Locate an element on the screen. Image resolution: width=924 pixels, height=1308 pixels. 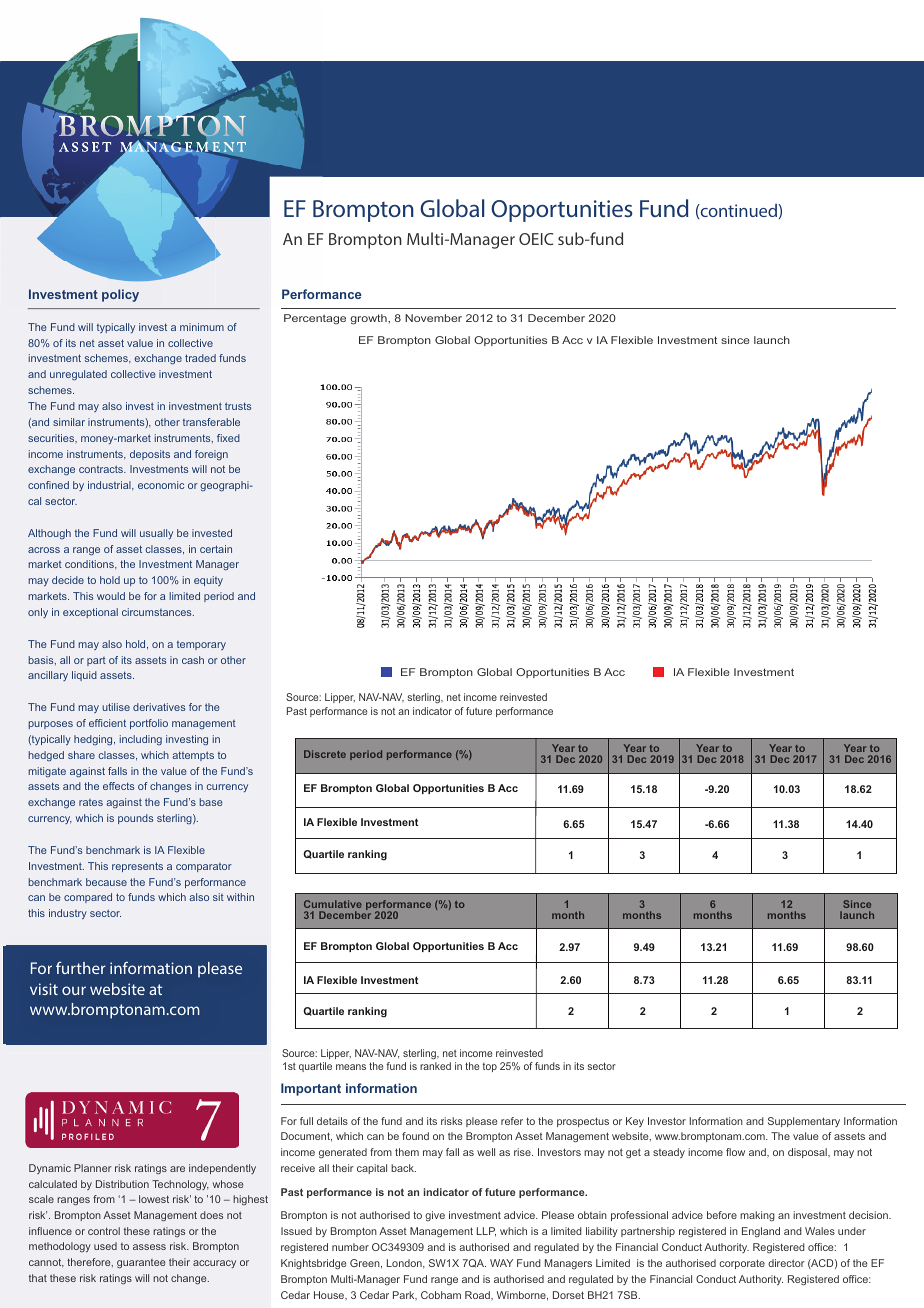
policy is located at coordinates (120, 295).
